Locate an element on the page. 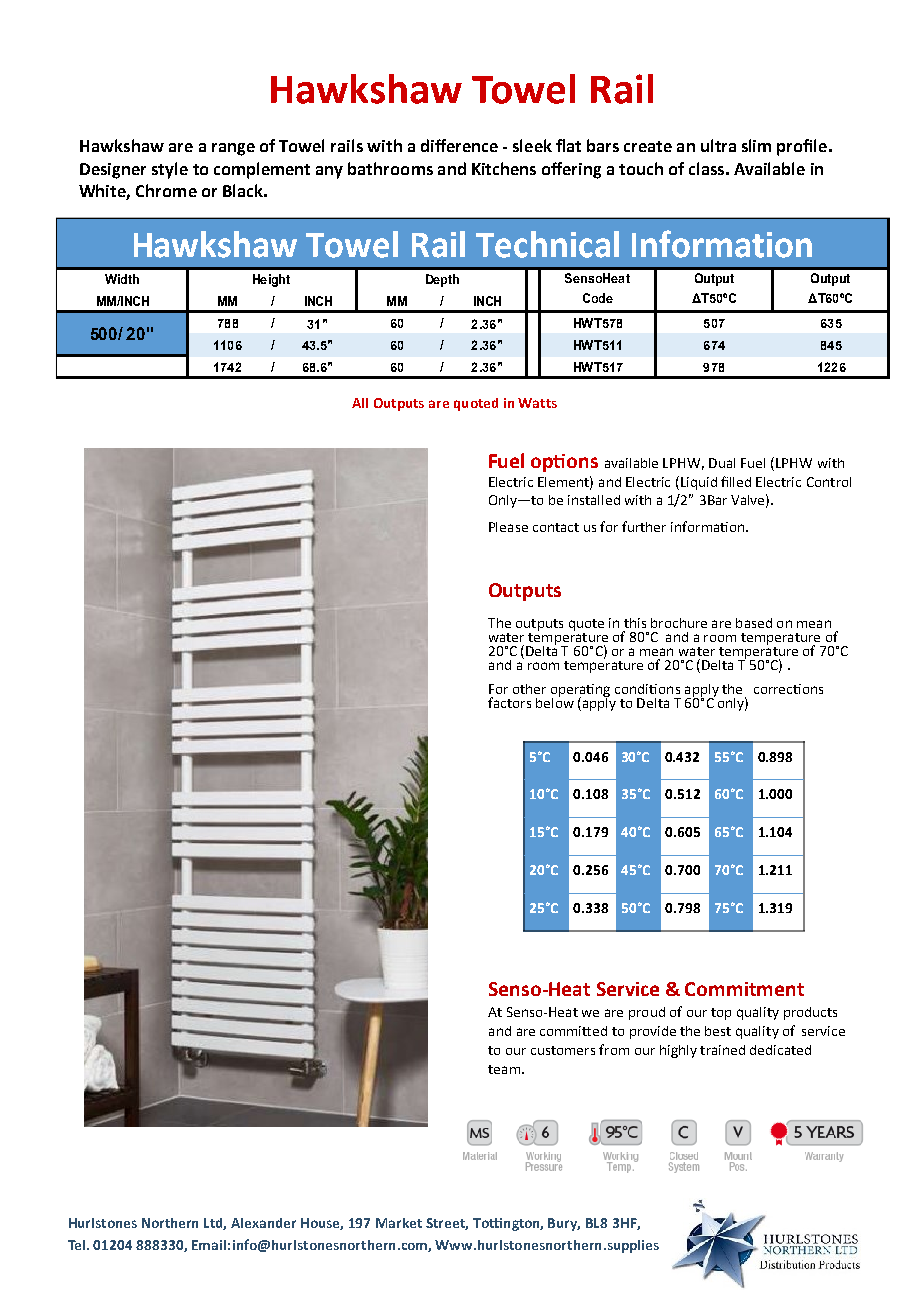 This document has width=924, height=1308. slim is located at coordinates (756, 145).
